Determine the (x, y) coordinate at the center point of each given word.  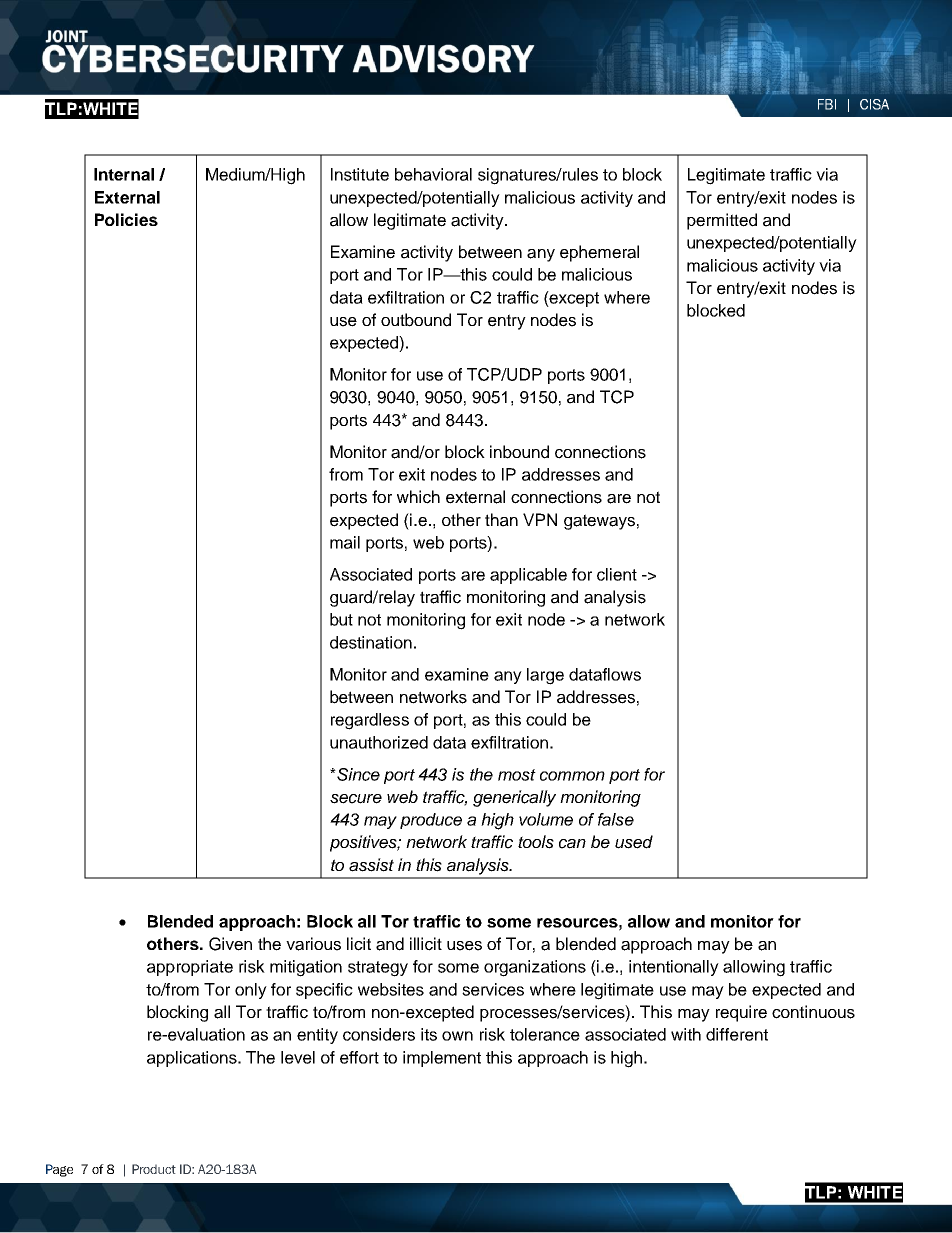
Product (154, 1169)
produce (431, 821)
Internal (124, 174)
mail (345, 542)
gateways (599, 522)
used (634, 842)
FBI (827, 104)
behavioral (433, 174)
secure (356, 799)
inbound (519, 452)
